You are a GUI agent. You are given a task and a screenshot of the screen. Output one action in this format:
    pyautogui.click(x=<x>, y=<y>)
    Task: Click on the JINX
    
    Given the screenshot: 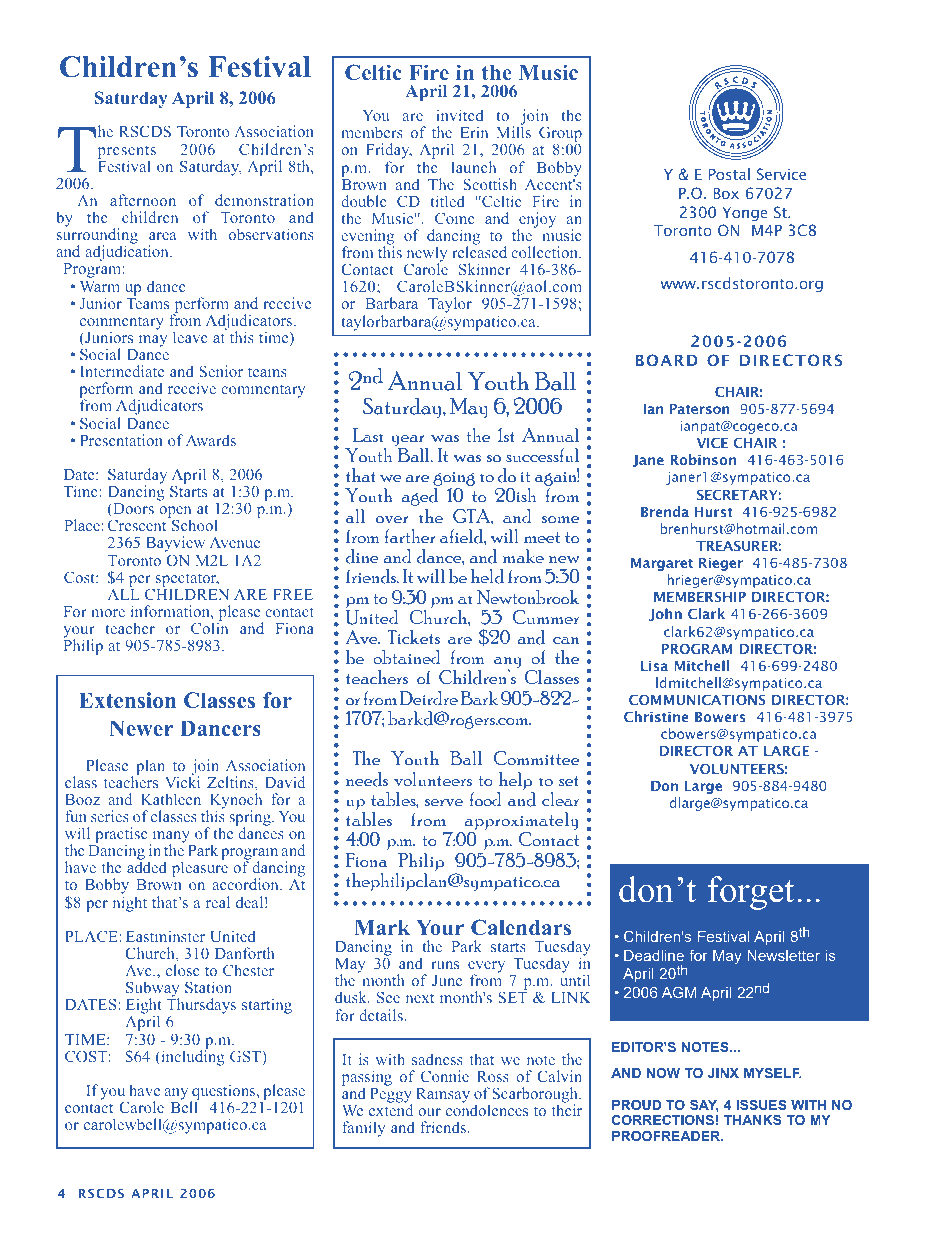 What is the action you would take?
    pyautogui.click(x=723, y=1073)
